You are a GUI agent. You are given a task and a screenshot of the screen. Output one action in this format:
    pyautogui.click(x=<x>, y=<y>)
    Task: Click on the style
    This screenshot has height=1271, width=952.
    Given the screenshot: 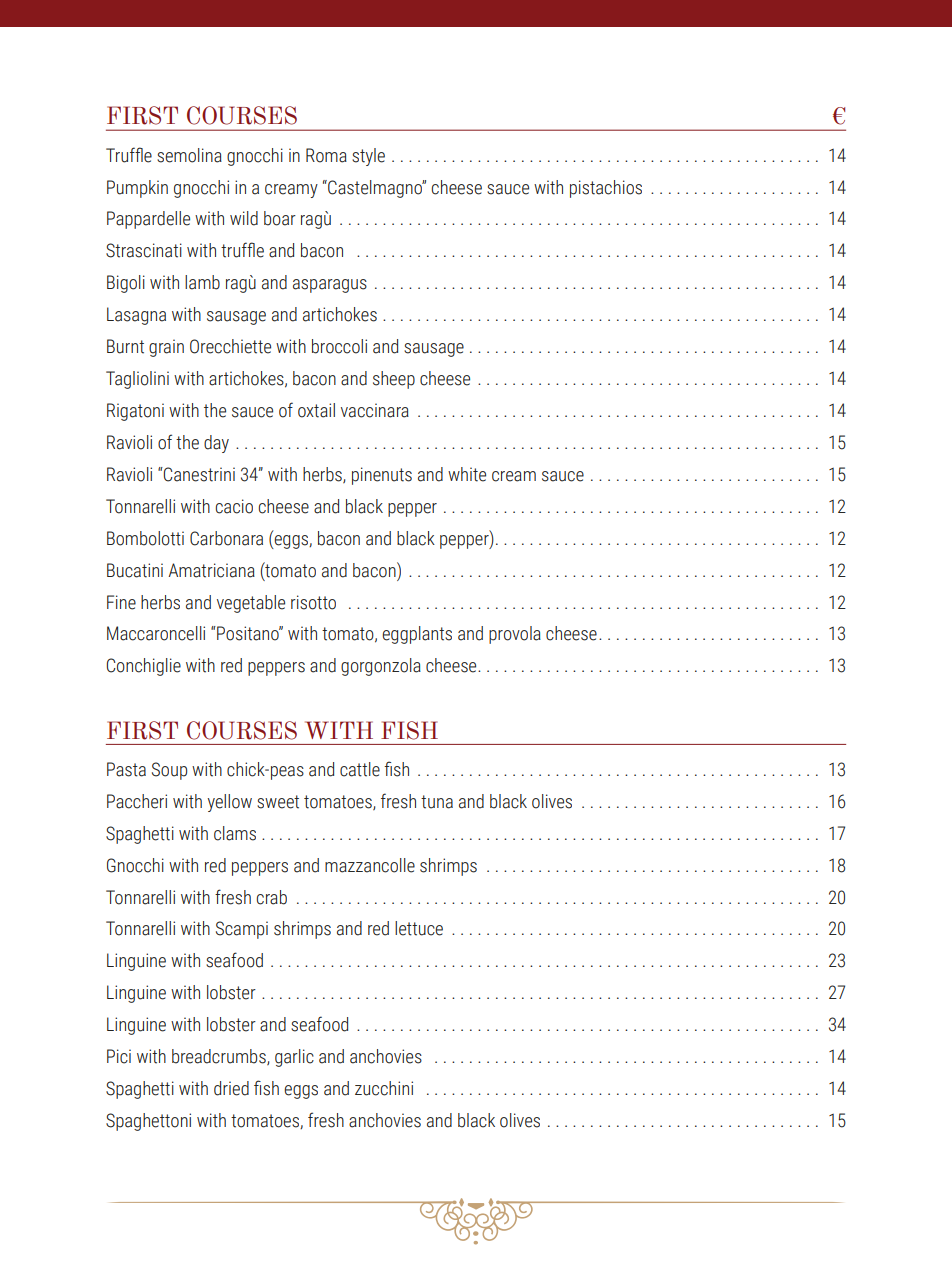 What is the action you would take?
    pyautogui.click(x=368, y=157)
